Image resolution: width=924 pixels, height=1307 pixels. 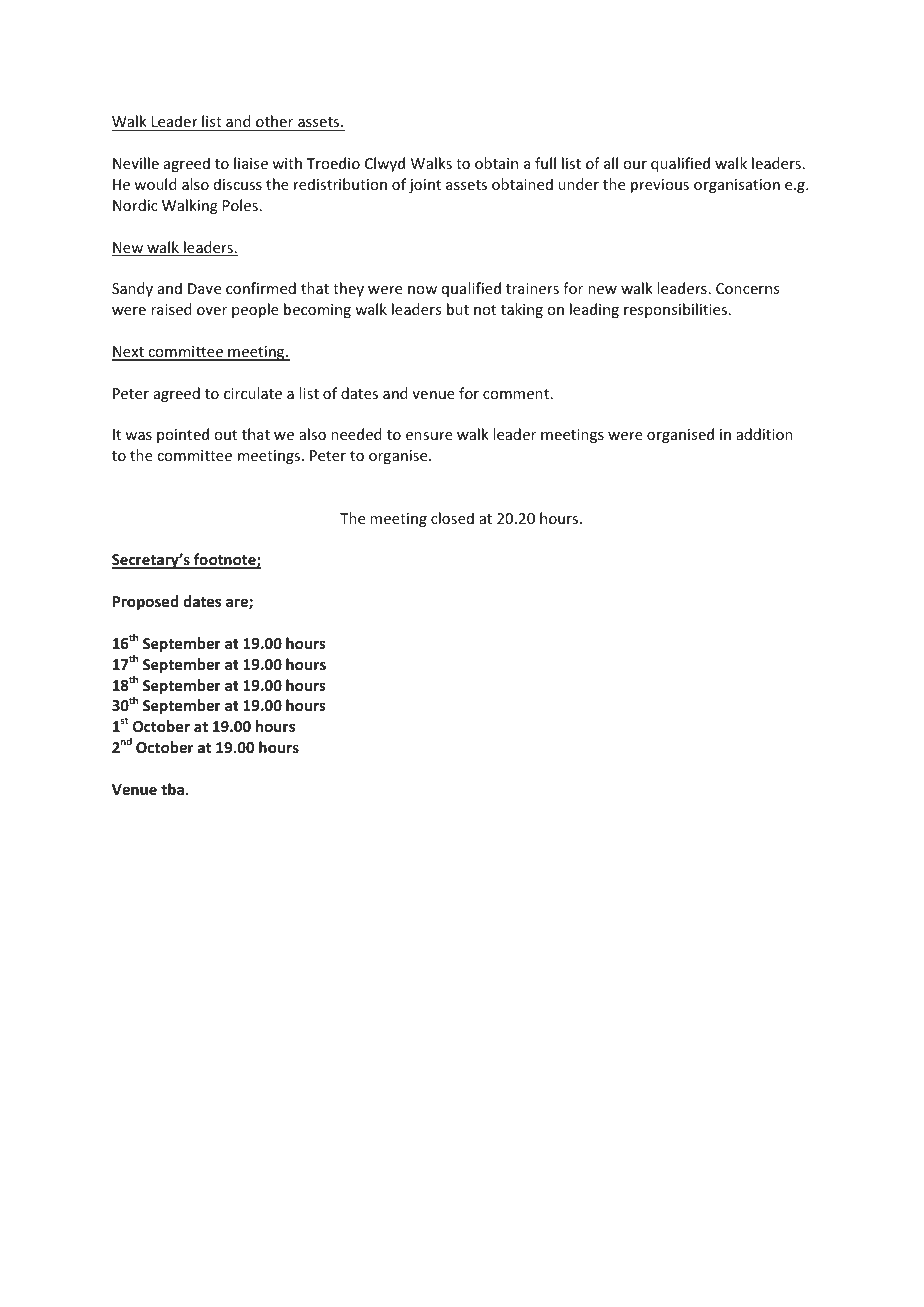 What do you see at coordinates (251, 163) in the screenshot?
I see `liaise` at bounding box center [251, 163].
